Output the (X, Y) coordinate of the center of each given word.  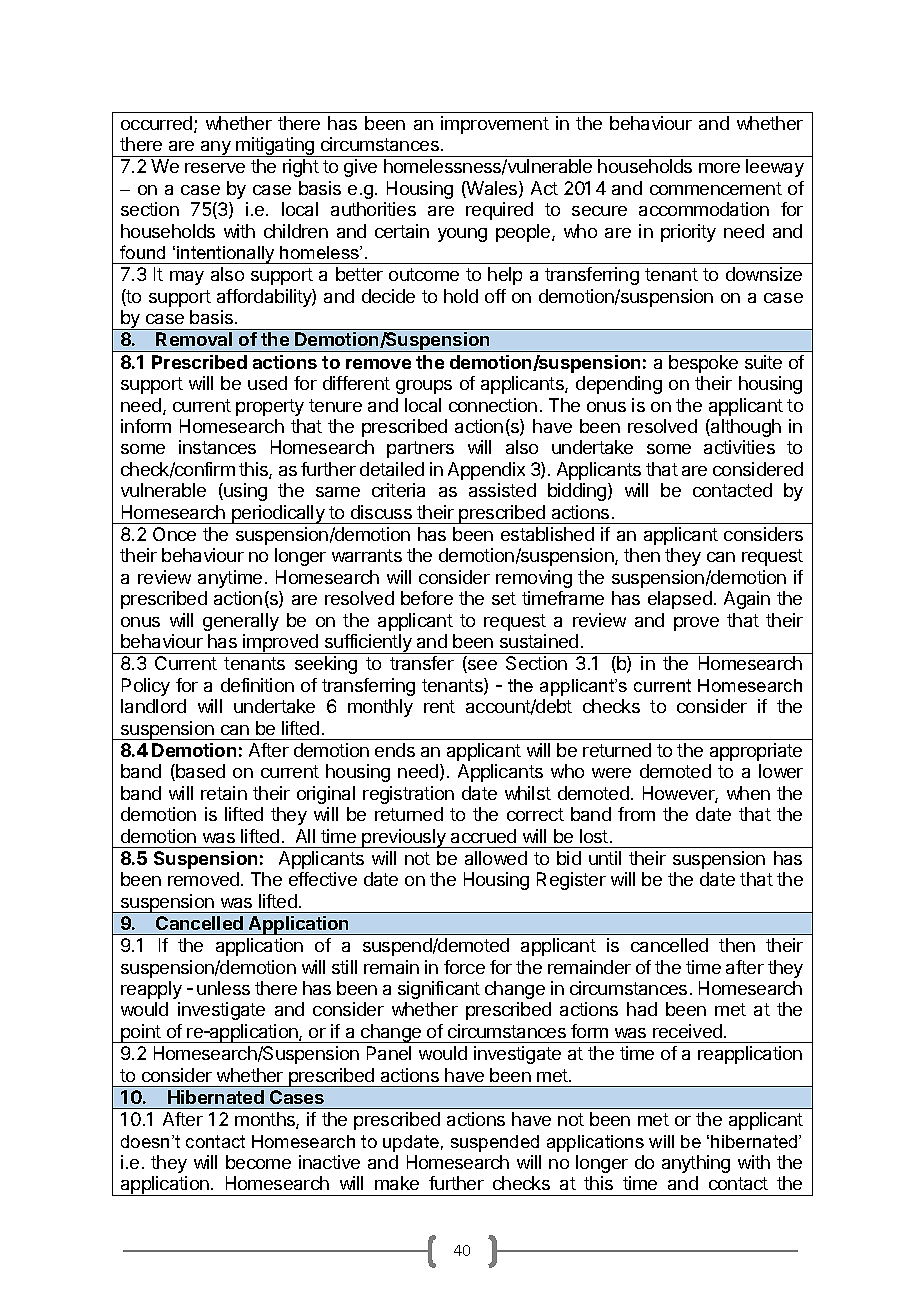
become (258, 1162)
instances (217, 447)
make (397, 1183)
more (719, 168)
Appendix (486, 471)
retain (224, 793)
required (499, 211)
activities (739, 447)
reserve (215, 168)
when (748, 793)
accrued (483, 836)
